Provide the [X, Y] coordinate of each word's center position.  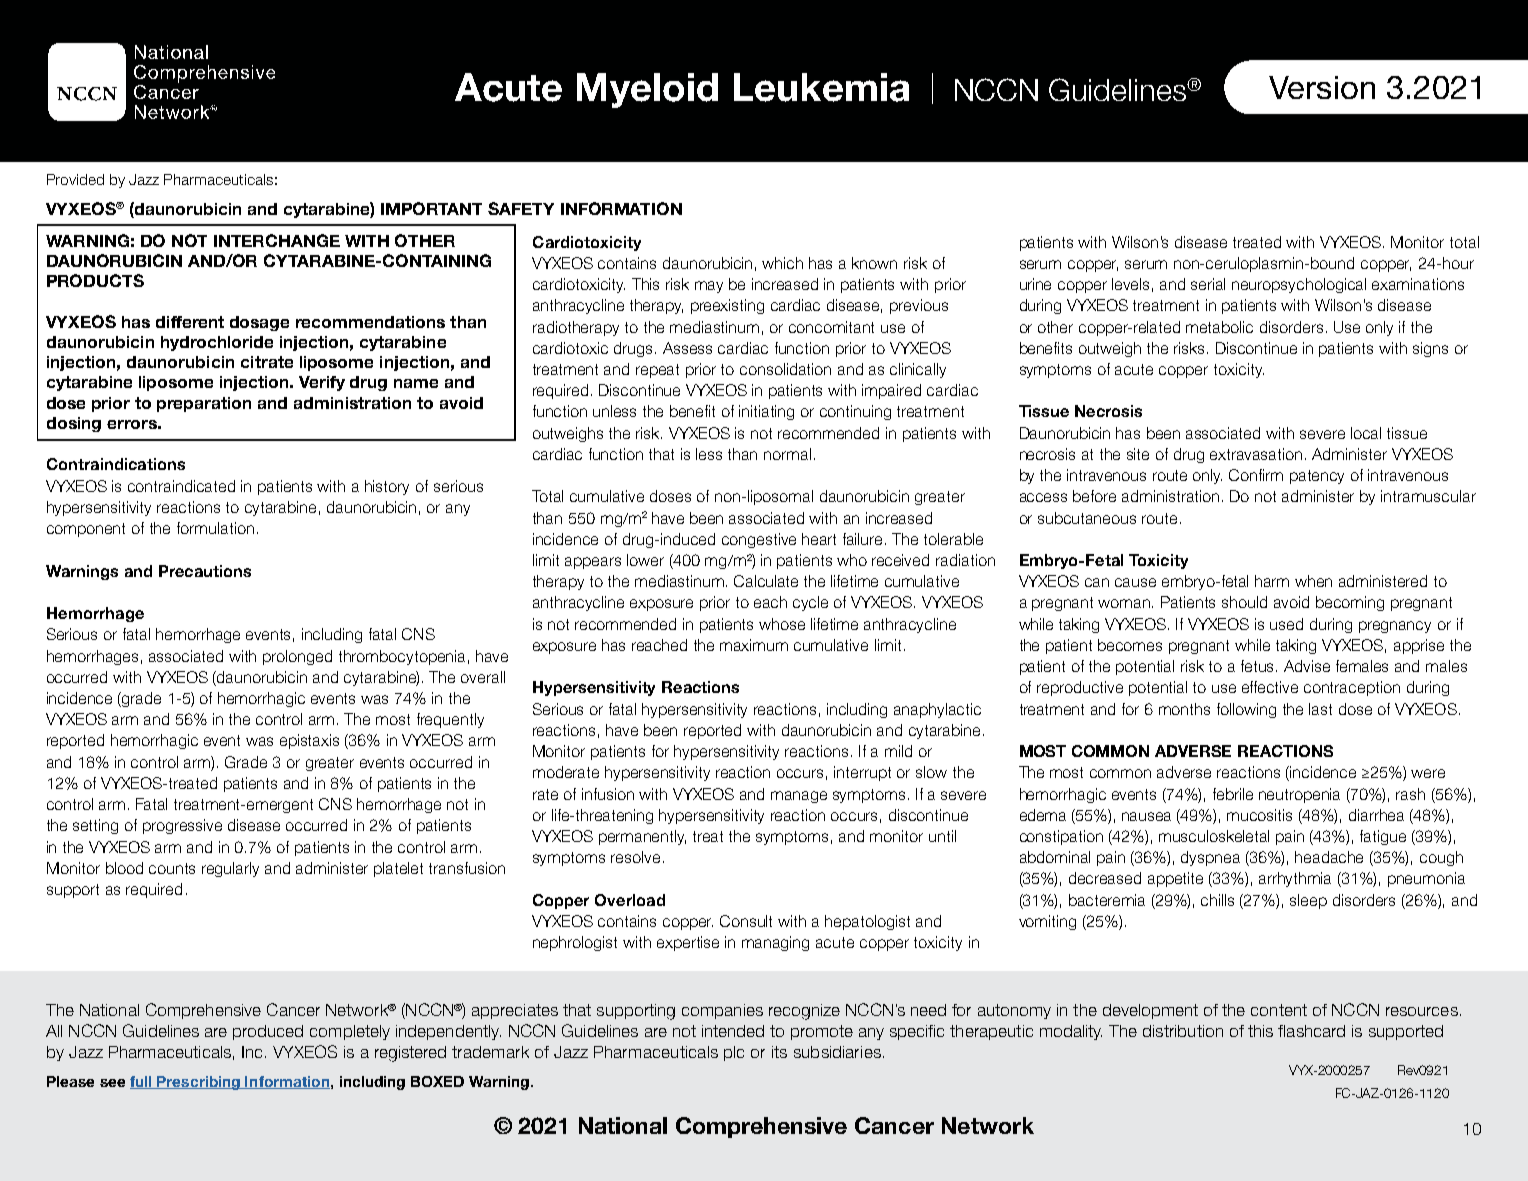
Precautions [205, 571]
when [1313, 581]
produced [268, 1032]
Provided [75, 179]
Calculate [766, 581]
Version [1322, 87]
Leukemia [821, 87]
